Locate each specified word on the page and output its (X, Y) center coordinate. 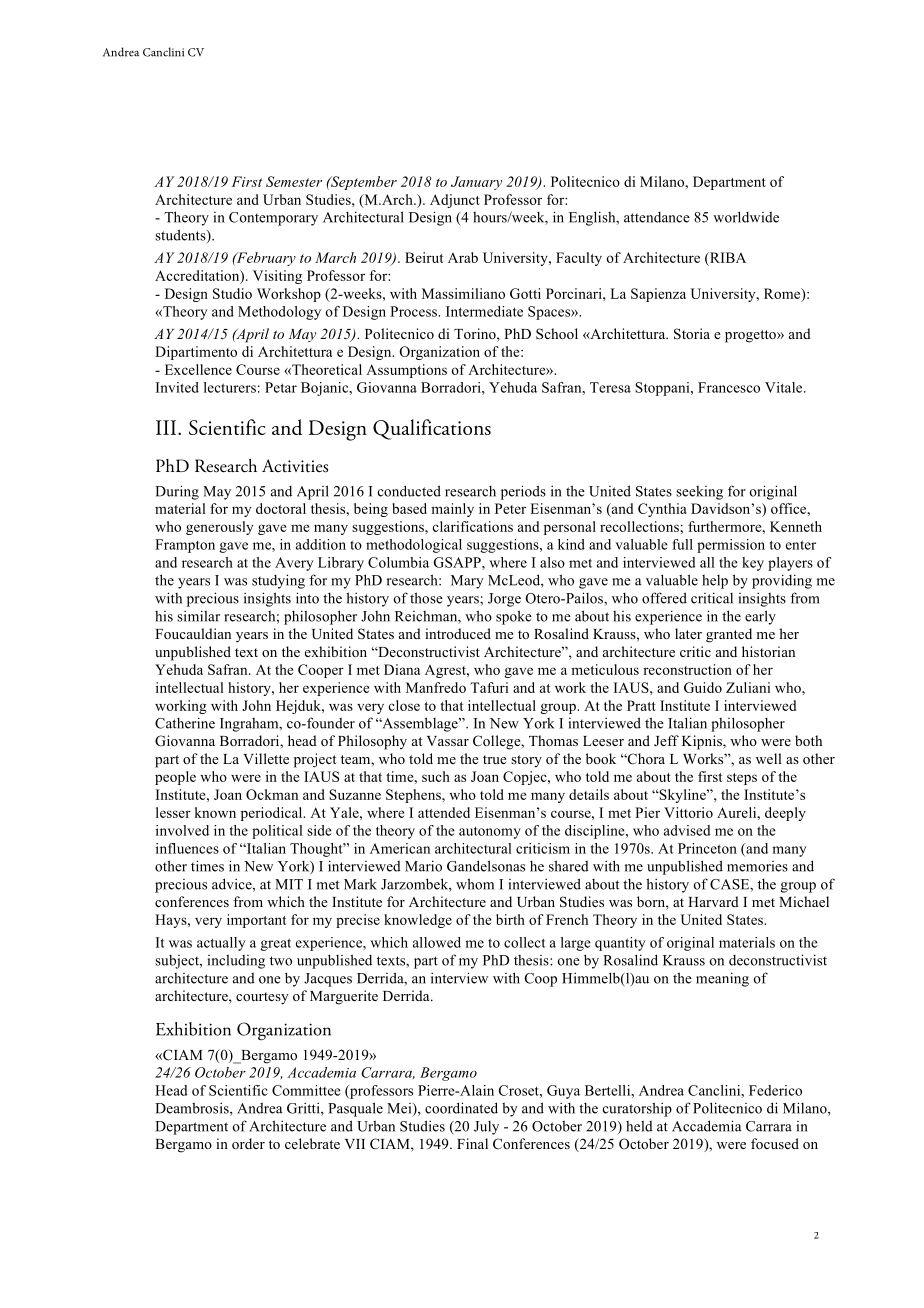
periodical (273, 814)
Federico (775, 1090)
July (486, 1128)
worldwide (746, 217)
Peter (510, 508)
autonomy (490, 832)
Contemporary (273, 219)
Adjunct (455, 201)
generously (219, 528)
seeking (699, 493)
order (248, 1143)
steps (742, 779)
